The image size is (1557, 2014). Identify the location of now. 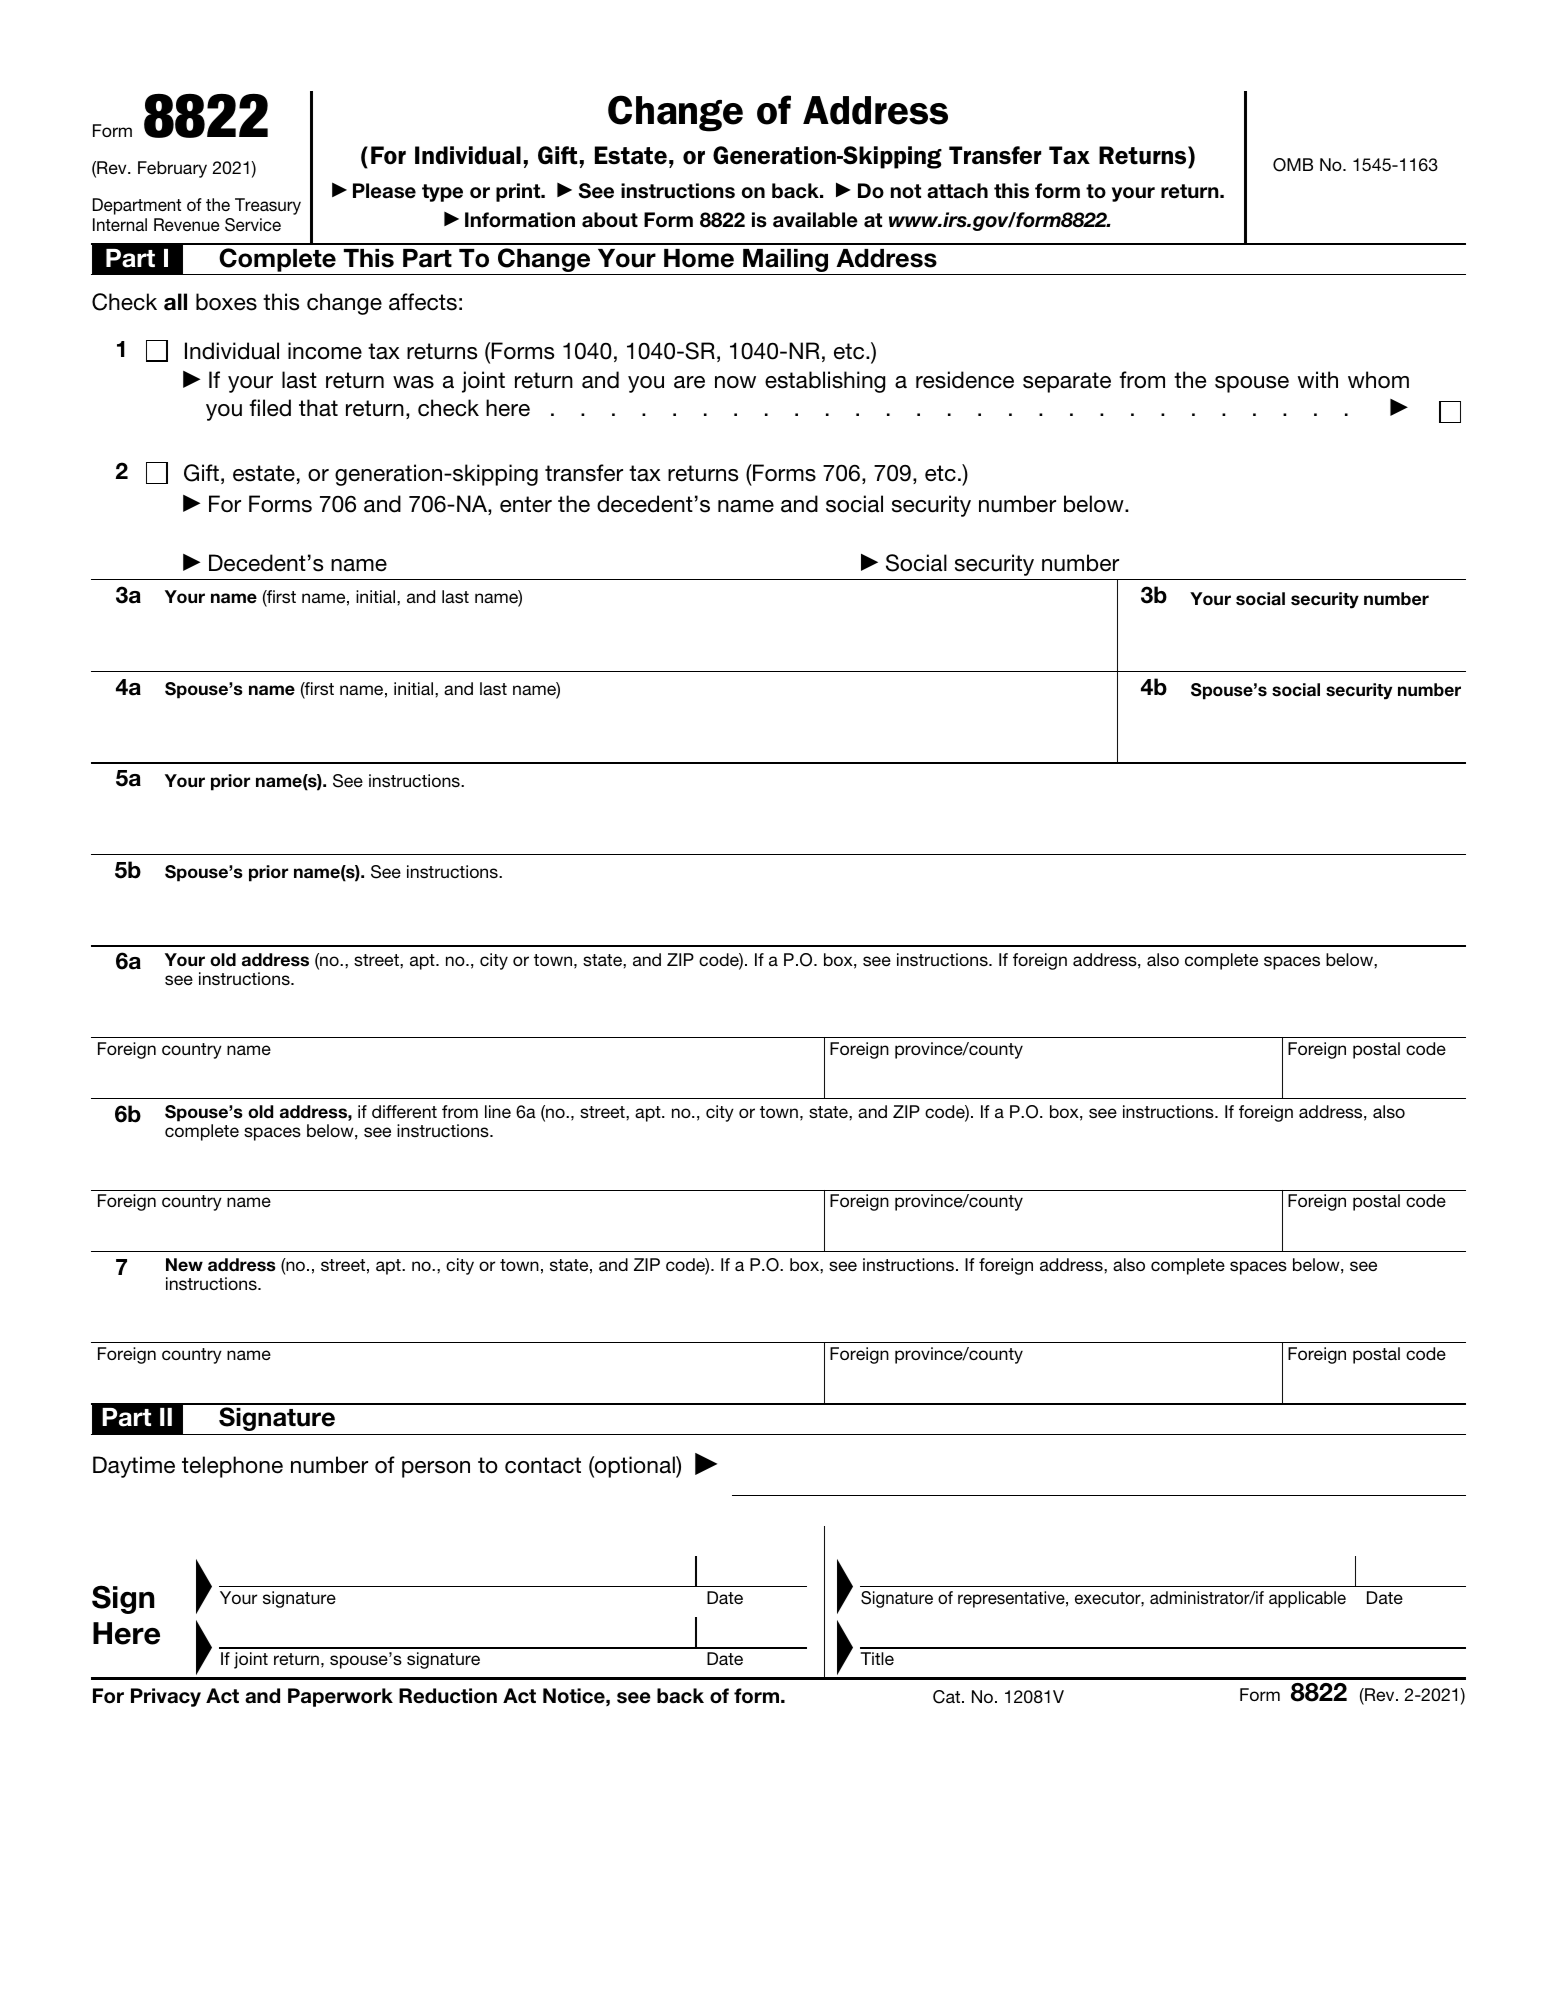
(735, 382).
